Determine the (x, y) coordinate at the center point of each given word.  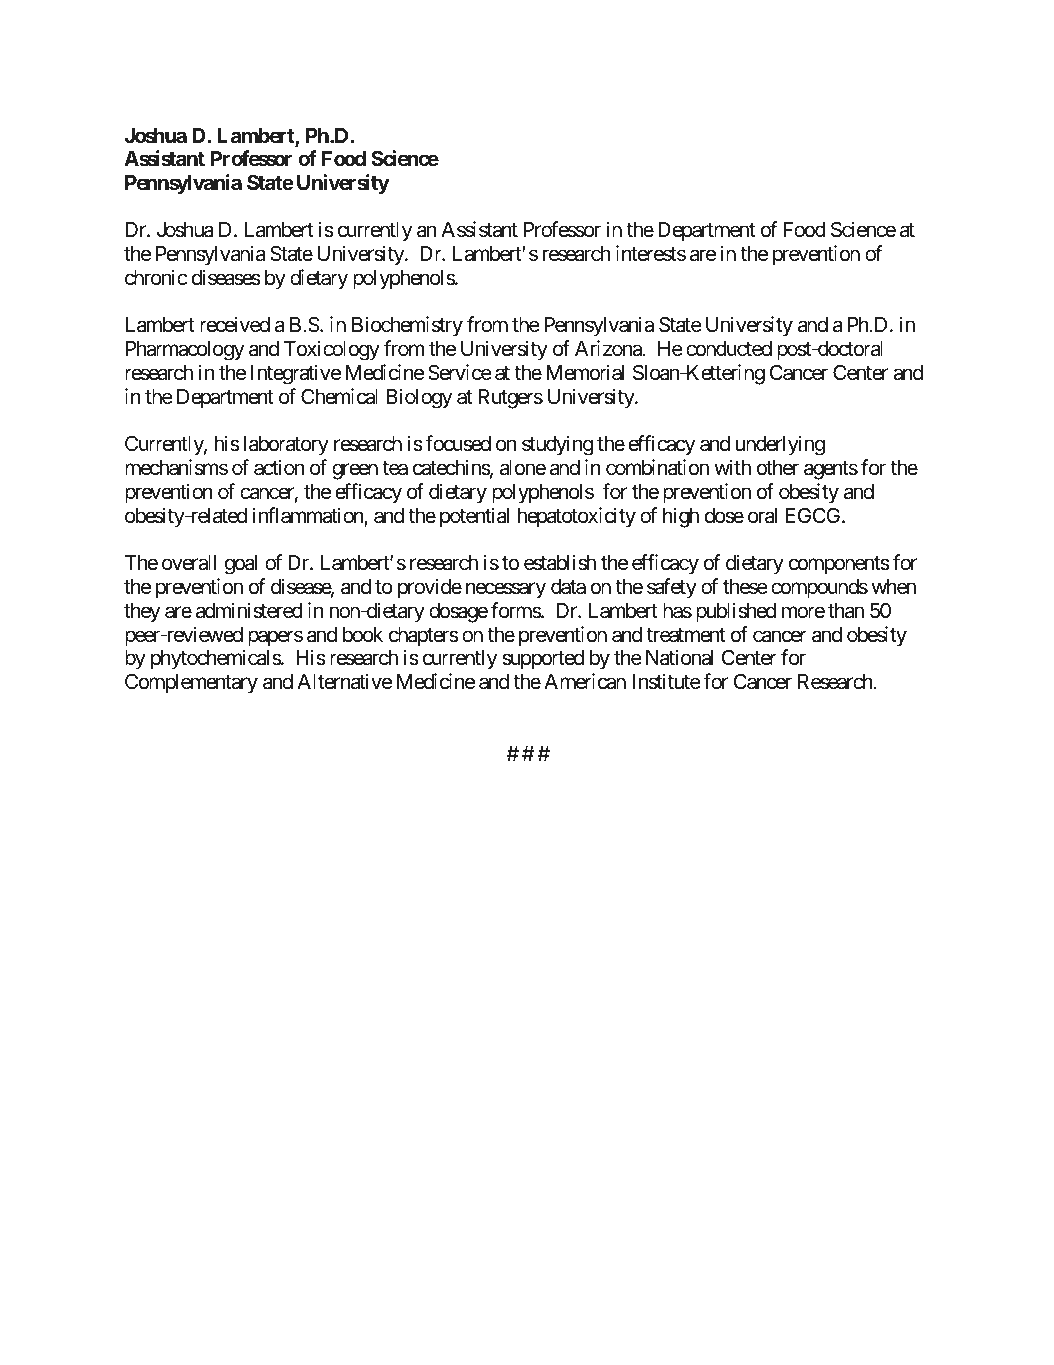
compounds (819, 589)
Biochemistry (407, 326)
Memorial (585, 372)
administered (249, 610)
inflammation (309, 516)
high (681, 517)
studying (557, 445)
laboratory (286, 446)
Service (460, 372)
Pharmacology (185, 351)
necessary (506, 591)
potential (474, 517)
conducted (729, 349)
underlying (780, 445)
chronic (156, 277)
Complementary (191, 683)
